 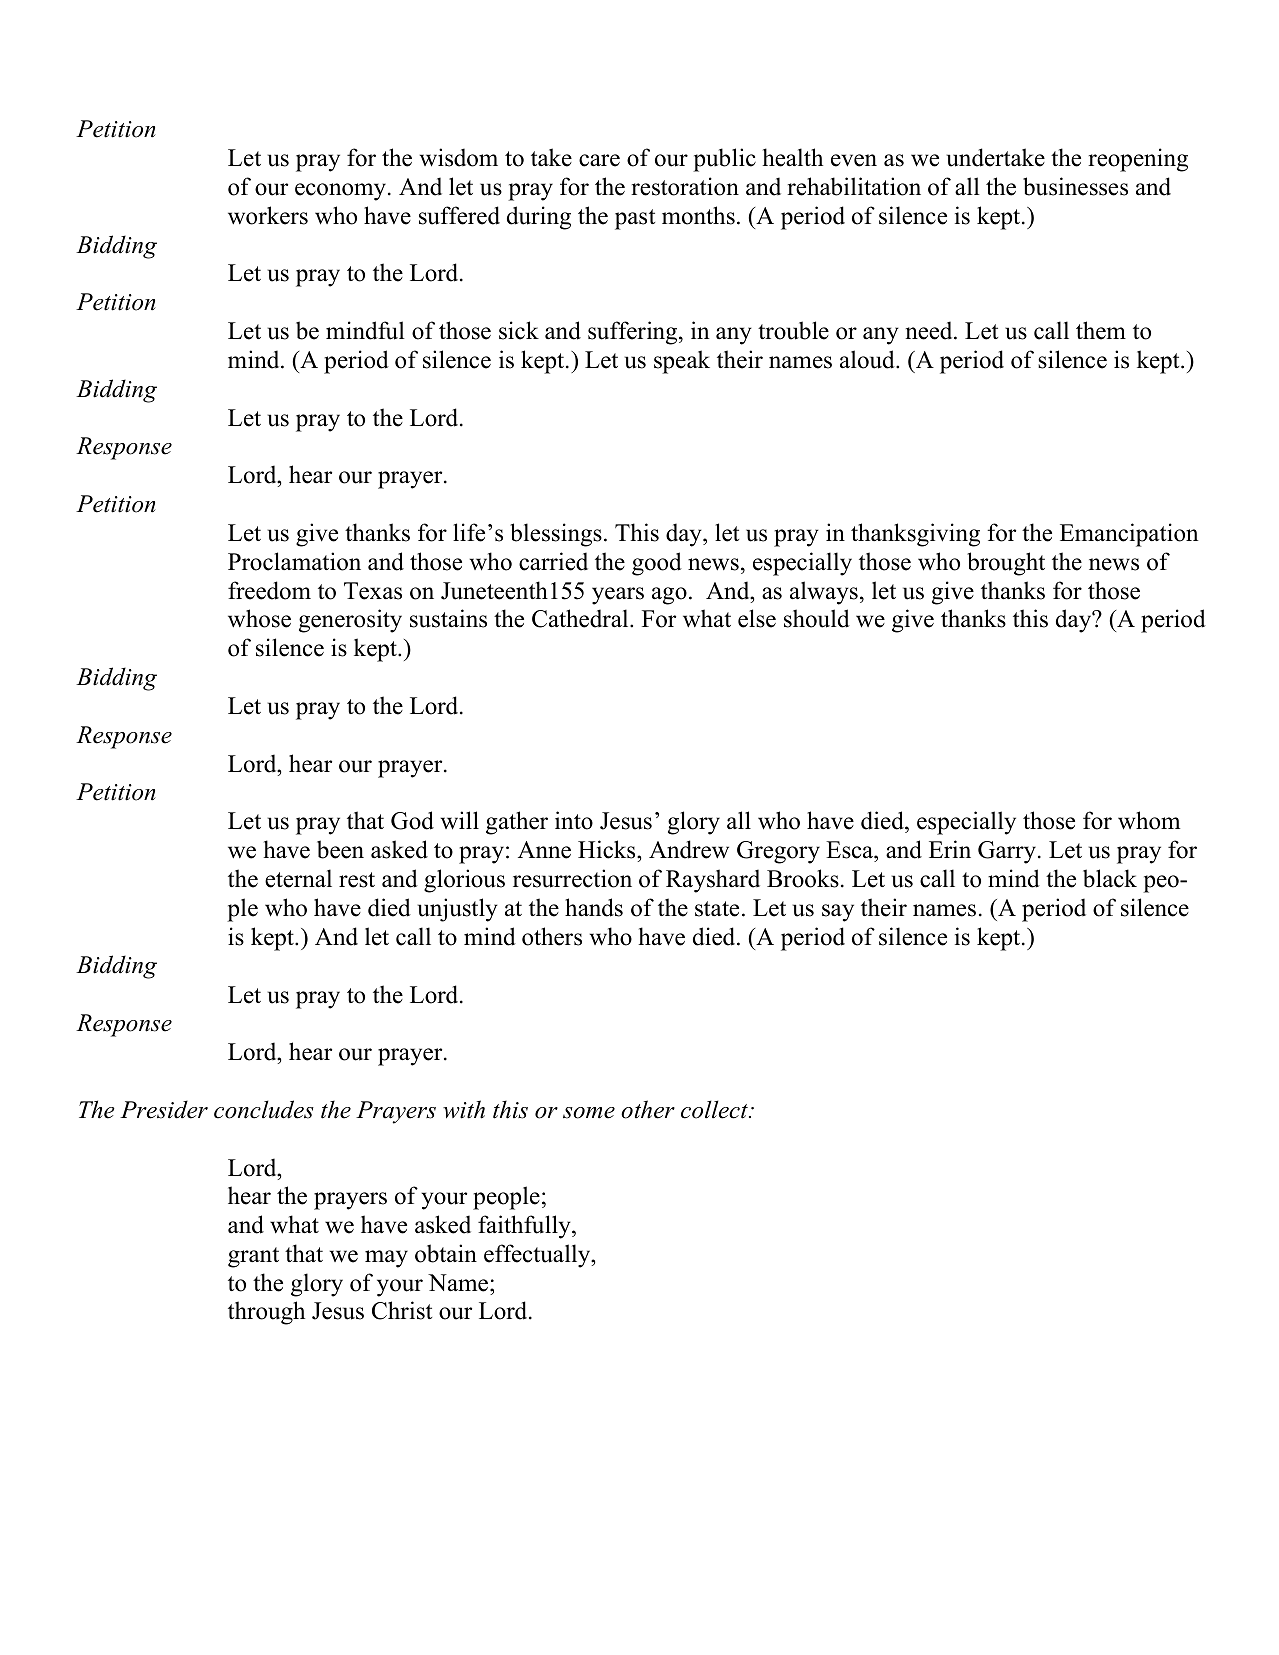 I want to click on may, so click(x=386, y=1259).
